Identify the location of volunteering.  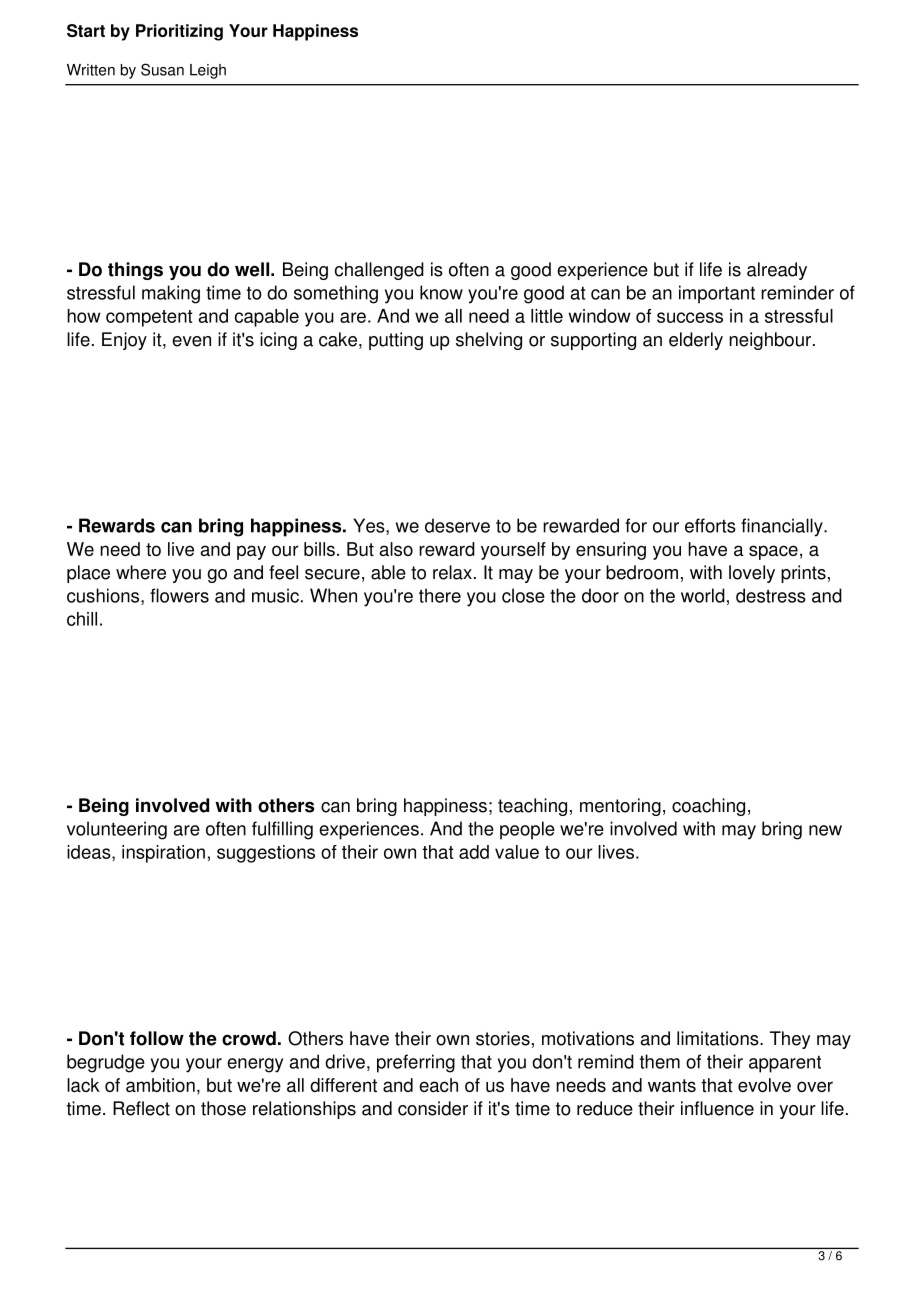
(117, 830).
